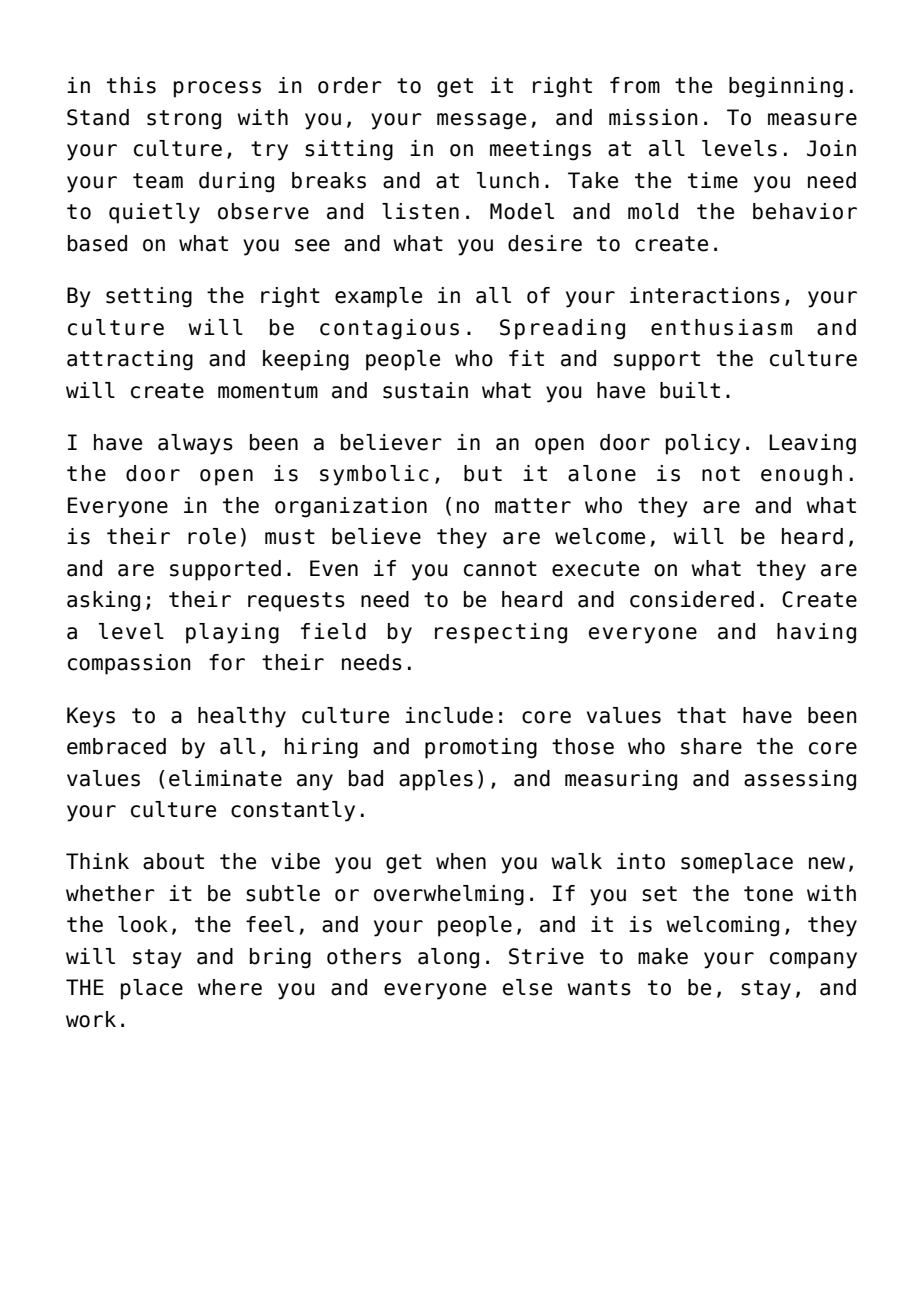 The height and width of the screenshot is (1308, 924). Describe the element at coordinates (212, 536) in the screenshot. I see `role` at that location.
